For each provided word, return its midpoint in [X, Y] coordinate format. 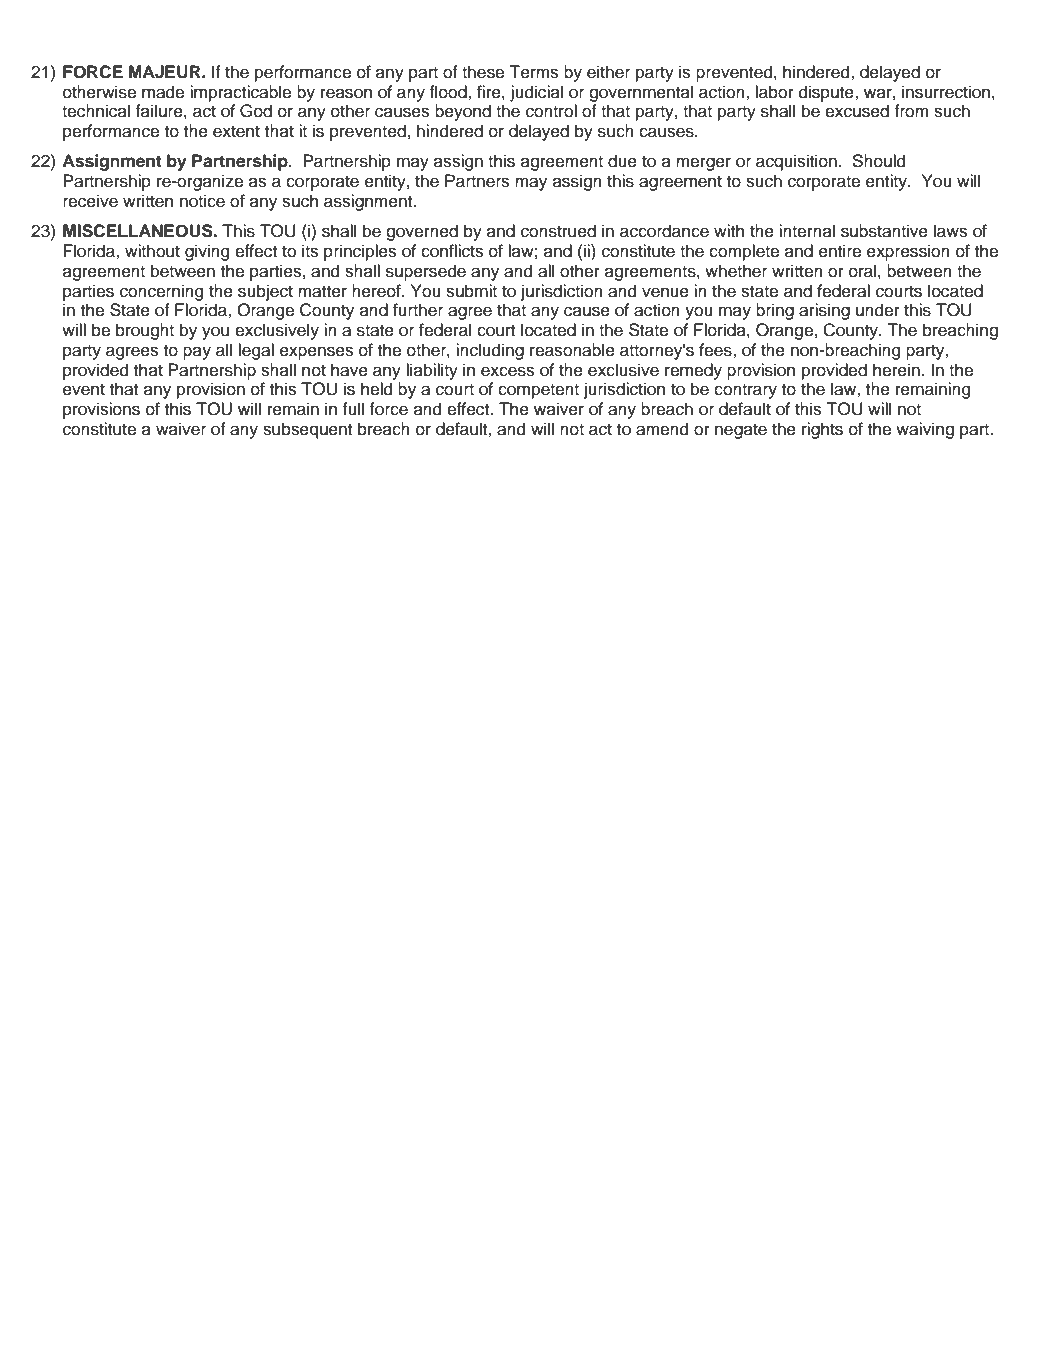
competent [538, 391]
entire [840, 251]
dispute [827, 93]
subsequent [307, 430]
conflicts [452, 251]
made [163, 92]
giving [207, 252]
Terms [533, 72]
